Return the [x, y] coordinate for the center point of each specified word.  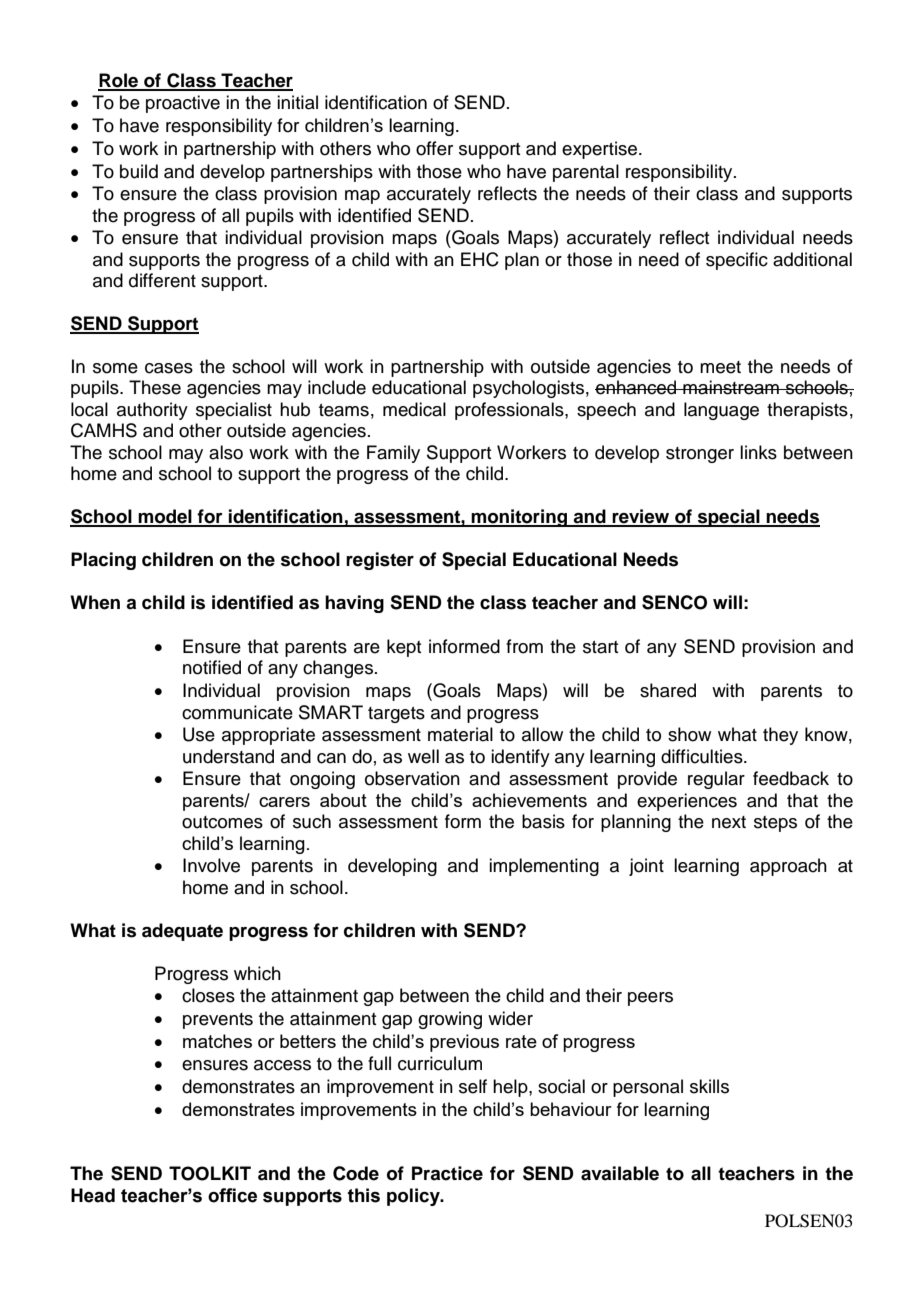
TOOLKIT [210, 1173]
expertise [599, 150]
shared [668, 690]
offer [434, 148]
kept [404, 648]
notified [212, 667]
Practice [447, 1173]
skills [709, 1086]
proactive [183, 104]
